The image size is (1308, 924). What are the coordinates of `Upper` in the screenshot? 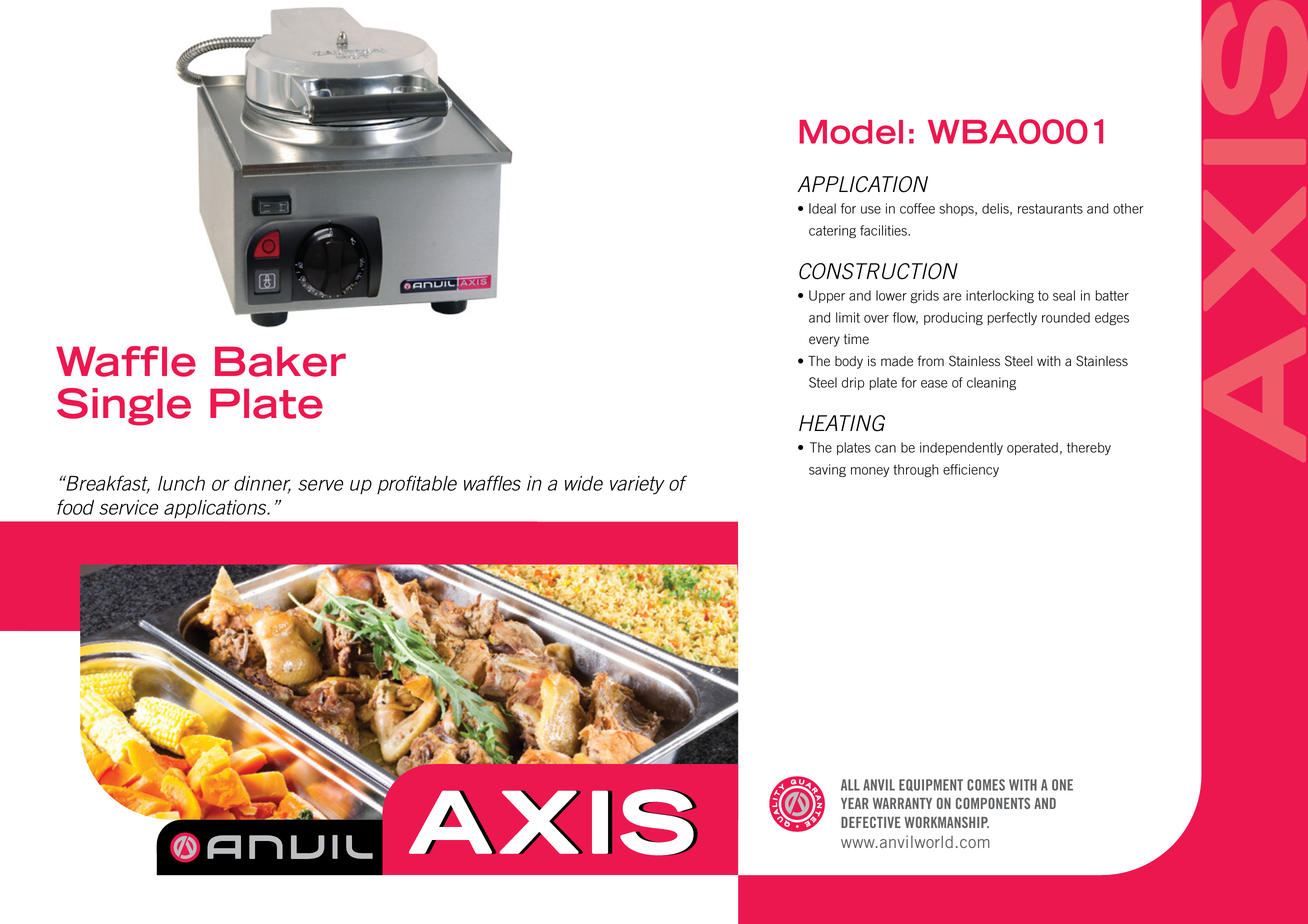 It's located at (827, 296).
